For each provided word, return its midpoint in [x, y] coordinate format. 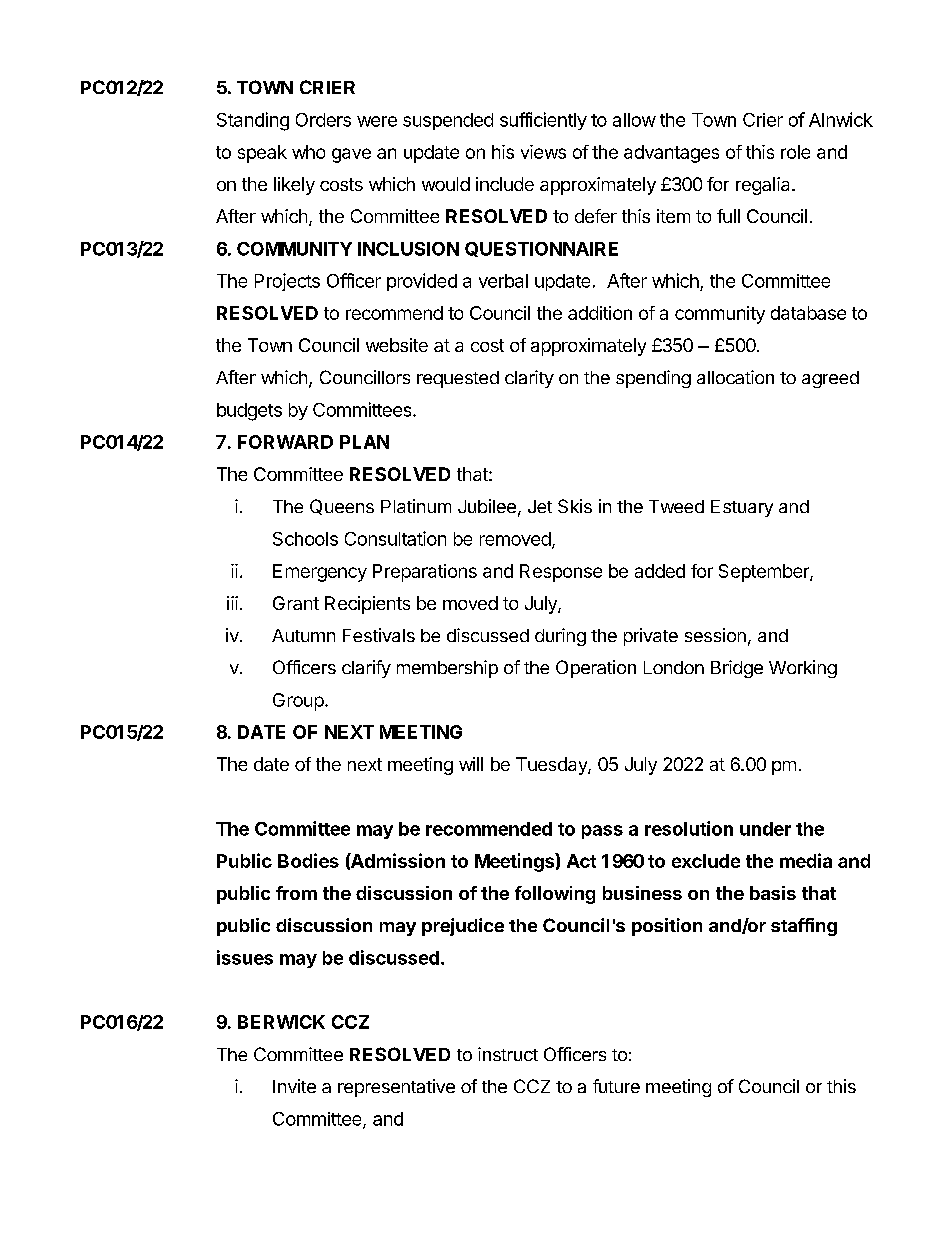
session [715, 635]
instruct [508, 1054]
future [616, 1086]
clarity [529, 379]
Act [581, 861]
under [765, 829]
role [795, 152]
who [308, 152]
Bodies [308, 860]
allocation [735, 377]
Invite [294, 1086]
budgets [249, 412]
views [543, 152]
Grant [296, 603]
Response [561, 573]
